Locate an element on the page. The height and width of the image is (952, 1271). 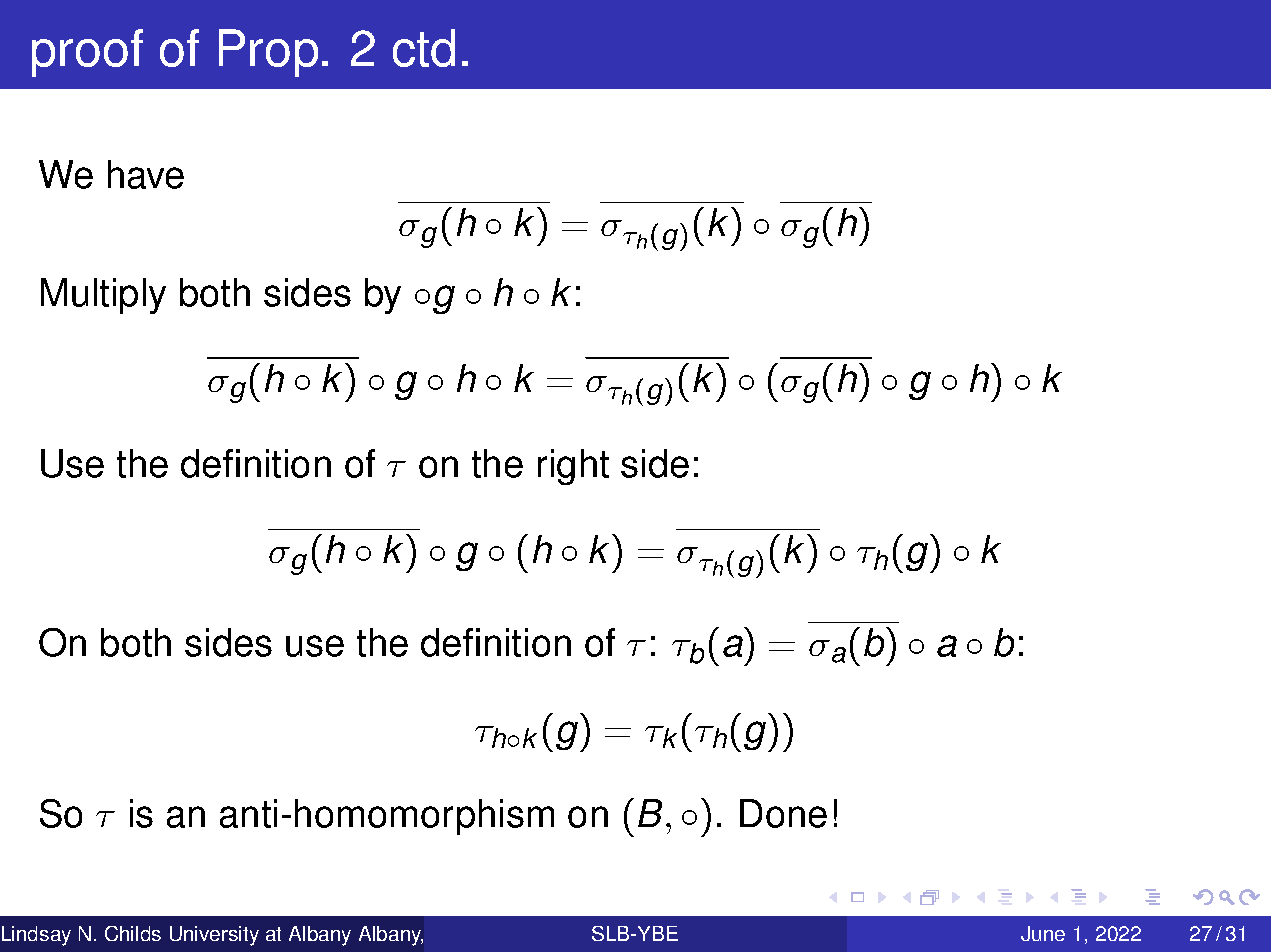
Prop is located at coordinates (268, 53).
